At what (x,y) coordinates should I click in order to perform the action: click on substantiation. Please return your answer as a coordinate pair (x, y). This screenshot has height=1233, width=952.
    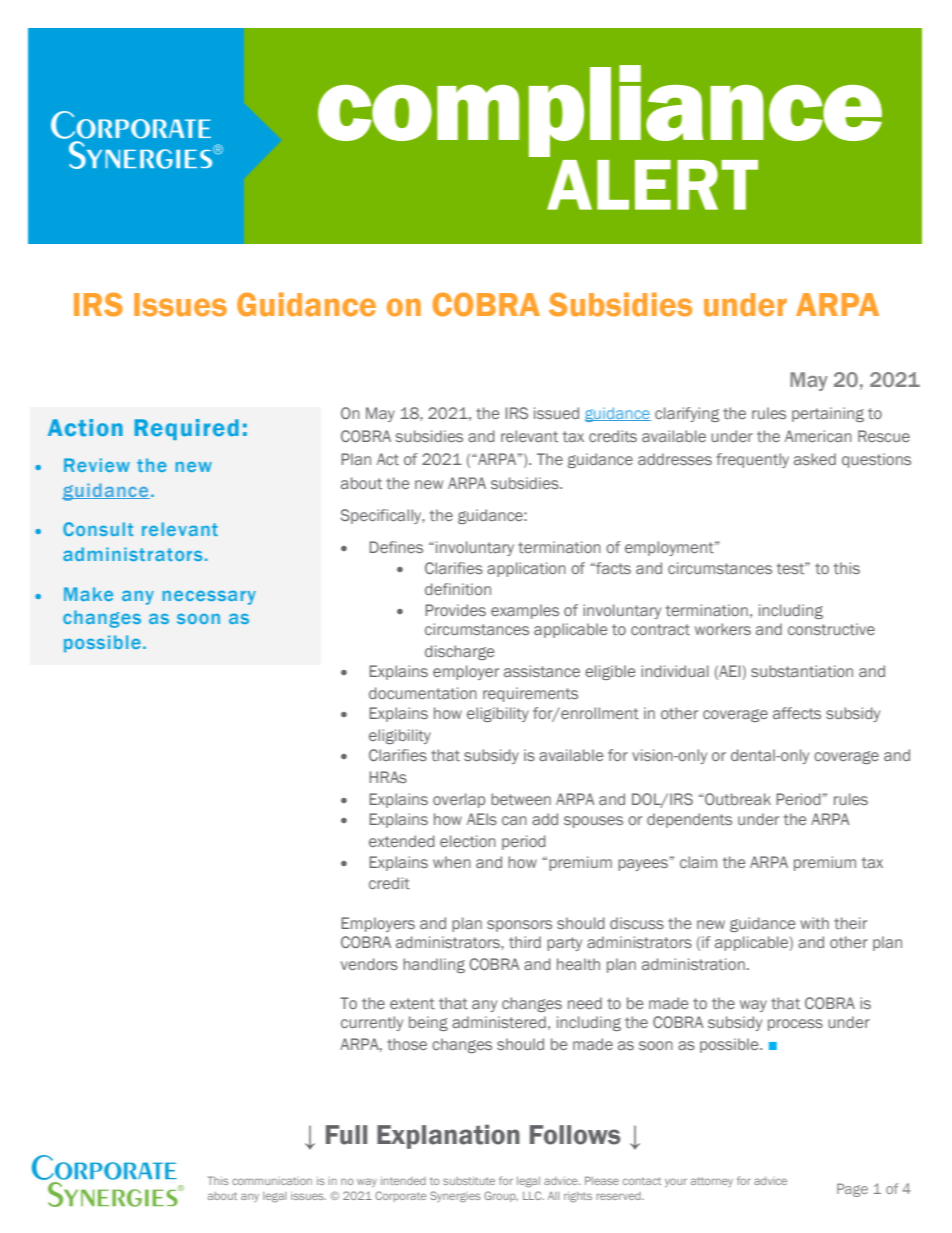
    Looking at the image, I should click on (802, 671).
